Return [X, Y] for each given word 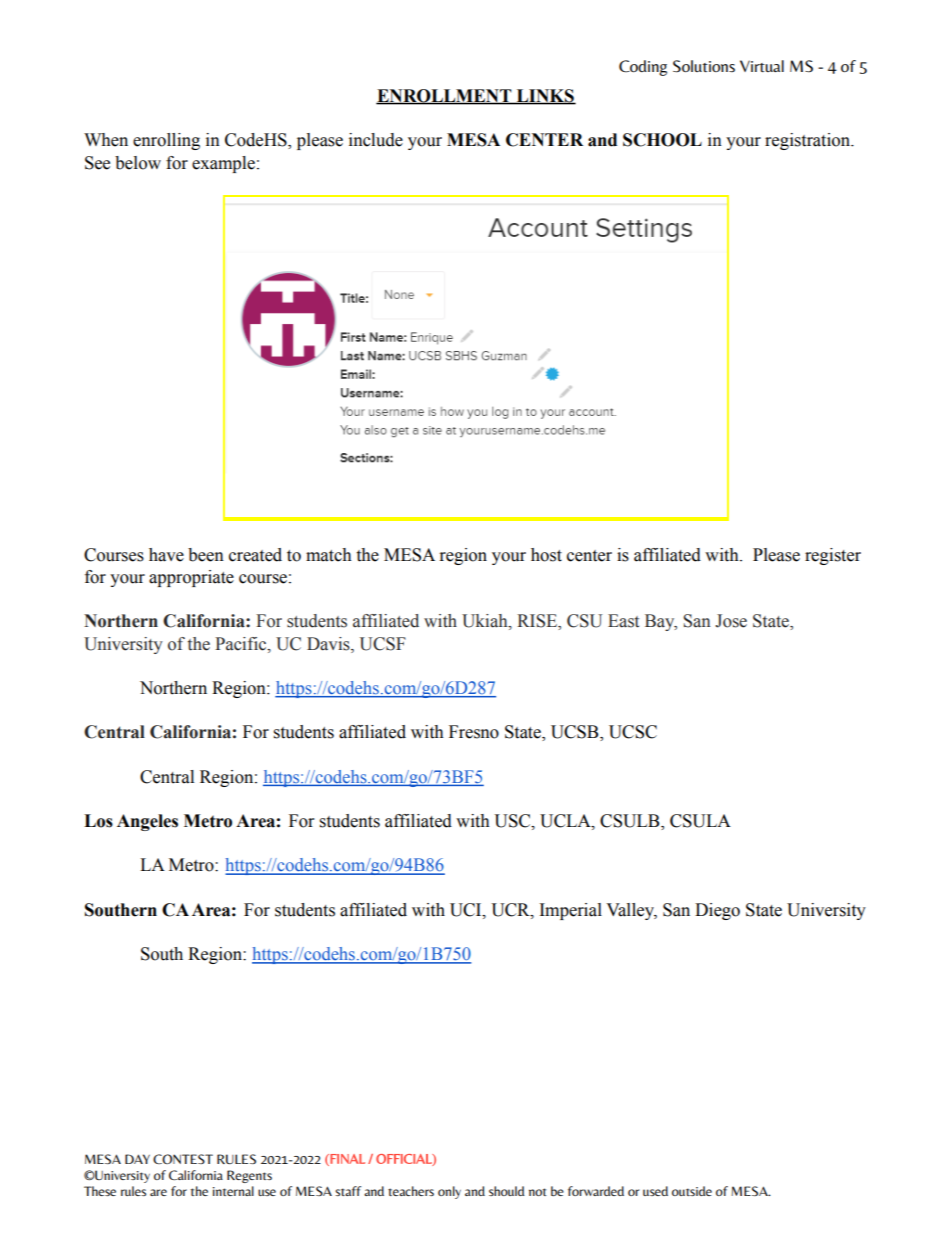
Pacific [242, 644]
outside [692, 1191]
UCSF [383, 644]
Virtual [762, 66]
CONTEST [183, 1159]
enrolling [166, 141]
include [376, 140]
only [449, 1192]
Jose [731, 621]
